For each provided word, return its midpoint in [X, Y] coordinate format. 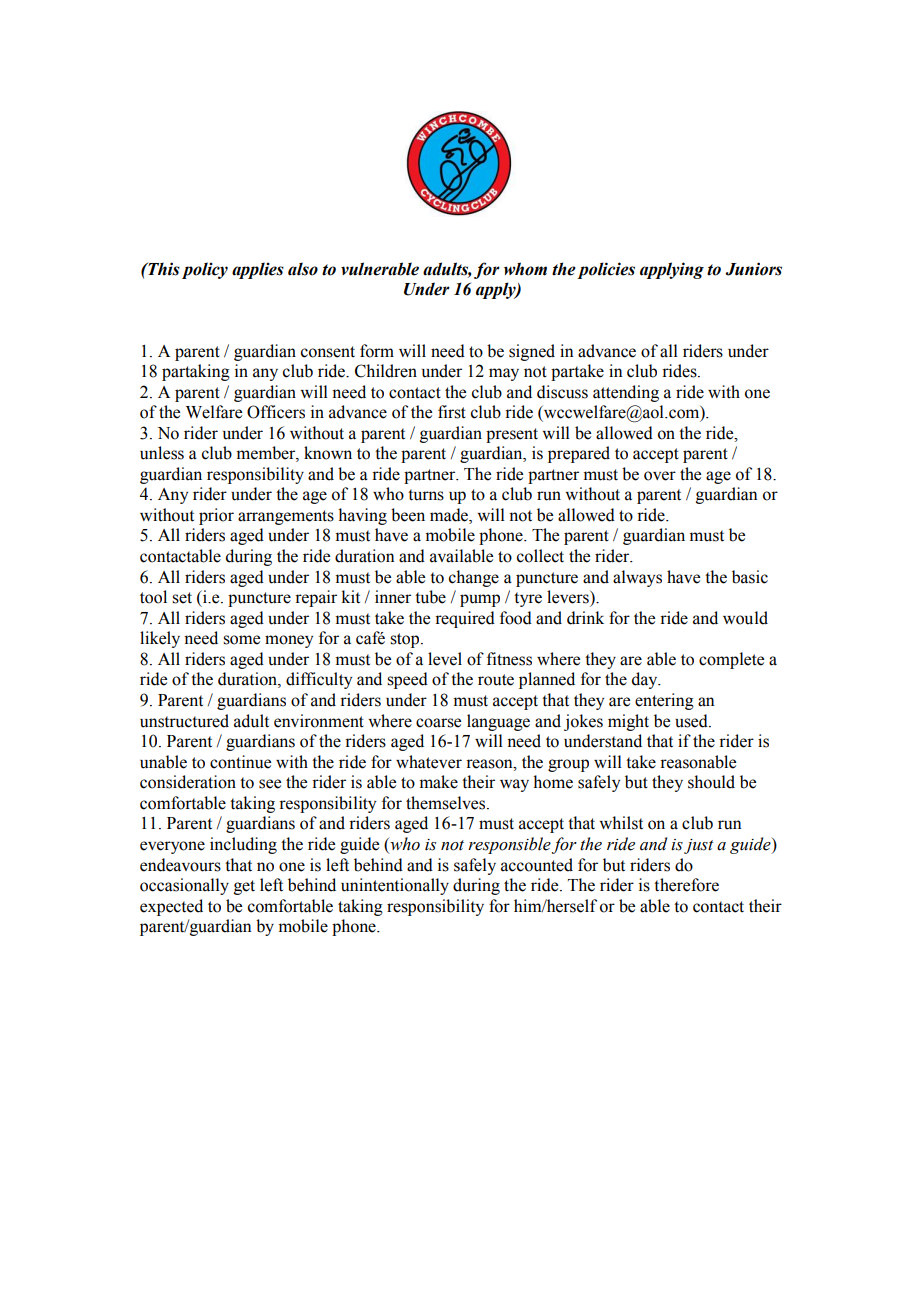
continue [240, 762]
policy [205, 270]
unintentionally [395, 886]
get [244, 887]
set [182, 598]
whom [525, 269]
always [637, 578]
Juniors [753, 269]
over [660, 476]
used [692, 721]
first [452, 412]
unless [162, 453]
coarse [438, 723]
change [474, 578]
